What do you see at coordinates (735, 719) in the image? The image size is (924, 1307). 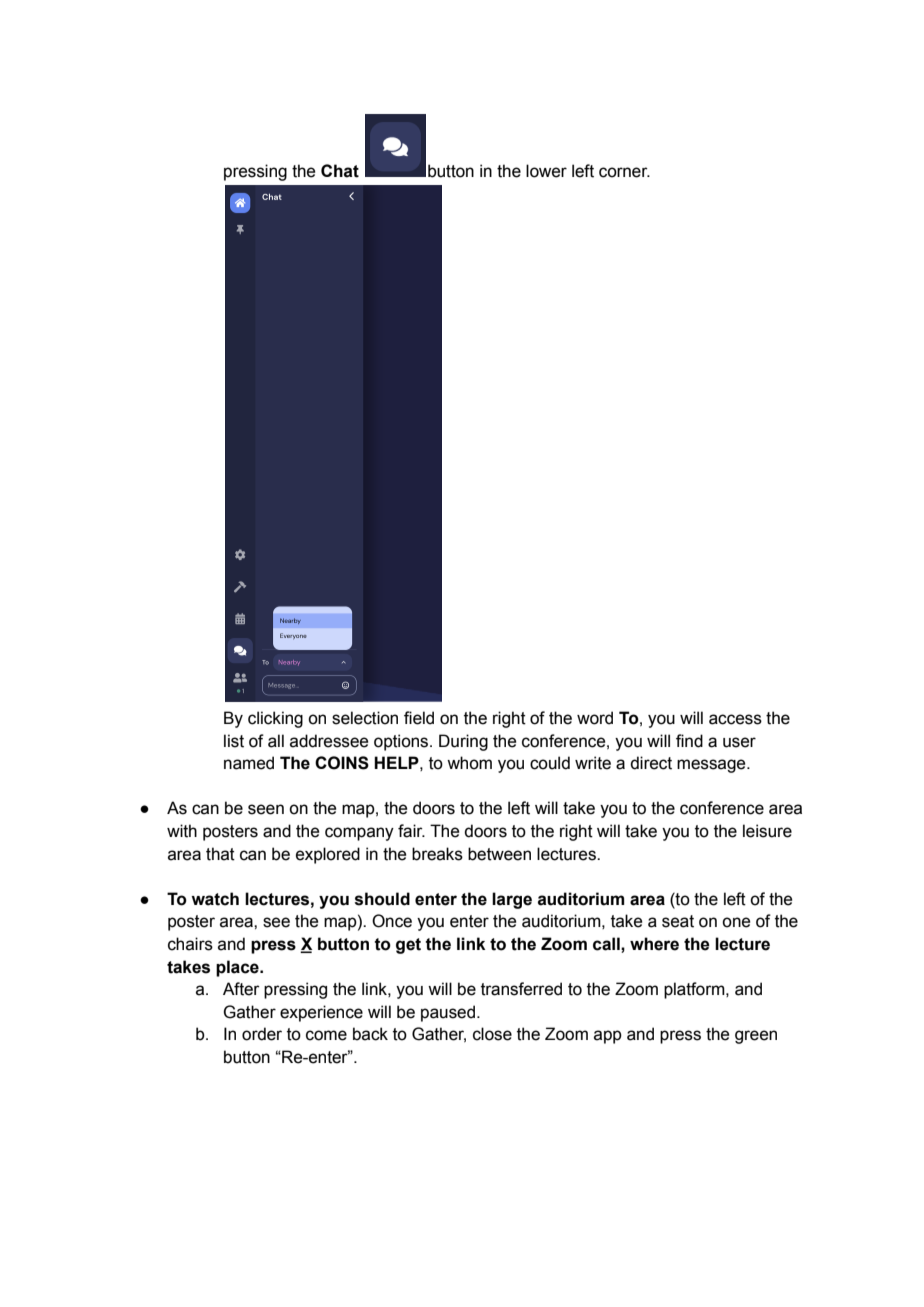 I see `access` at bounding box center [735, 719].
